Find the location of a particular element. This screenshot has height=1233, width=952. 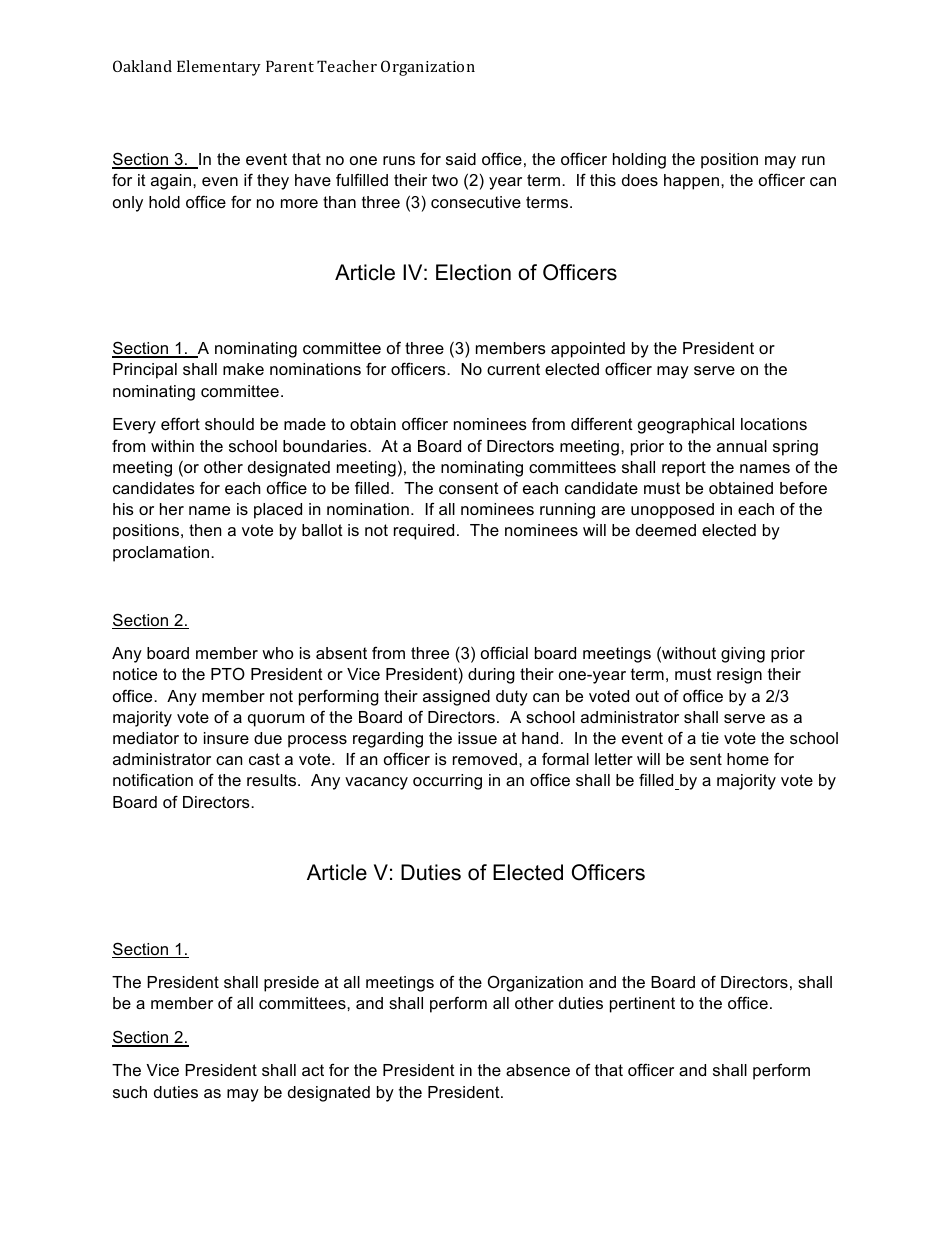

Elementary is located at coordinates (219, 68).
